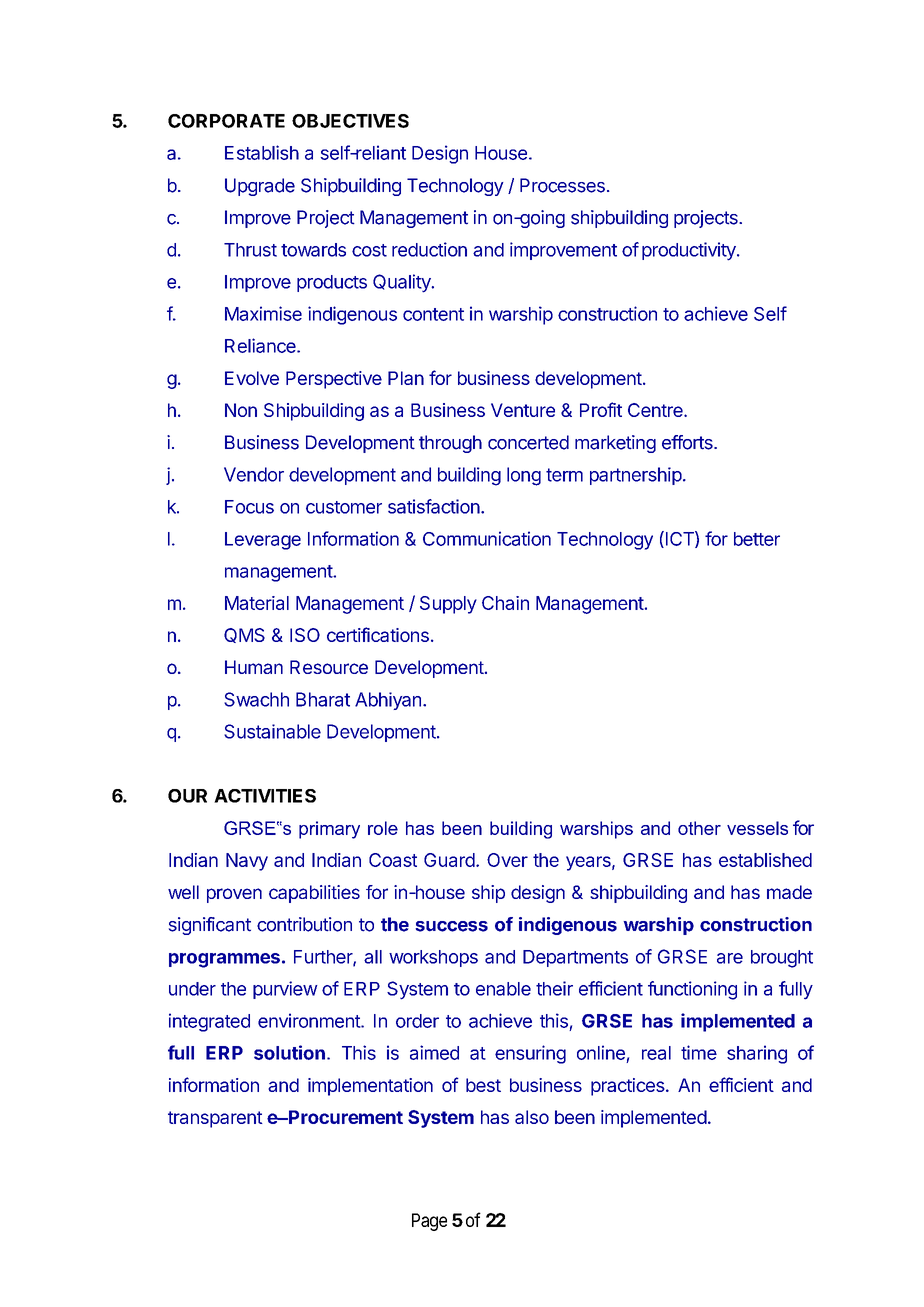  What do you see at coordinates (260, 187) in the screenshot?
I see `Upgrade` at bounding box center [260, 187].
